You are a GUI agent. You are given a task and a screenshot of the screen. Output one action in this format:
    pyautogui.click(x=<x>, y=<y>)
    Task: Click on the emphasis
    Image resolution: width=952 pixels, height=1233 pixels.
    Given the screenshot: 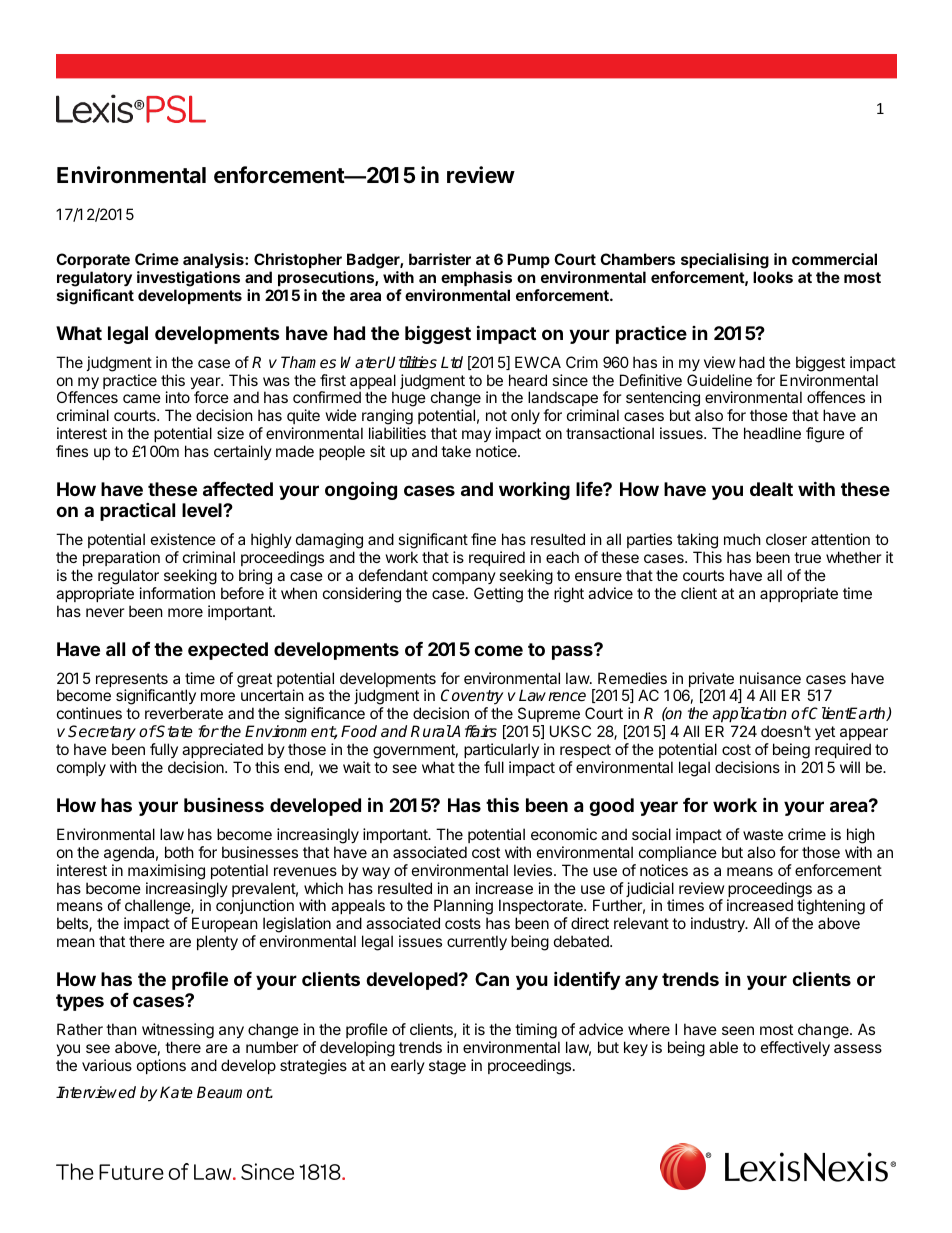 What is the action you would take?
    pyautogui.click(x=476, y=278)
